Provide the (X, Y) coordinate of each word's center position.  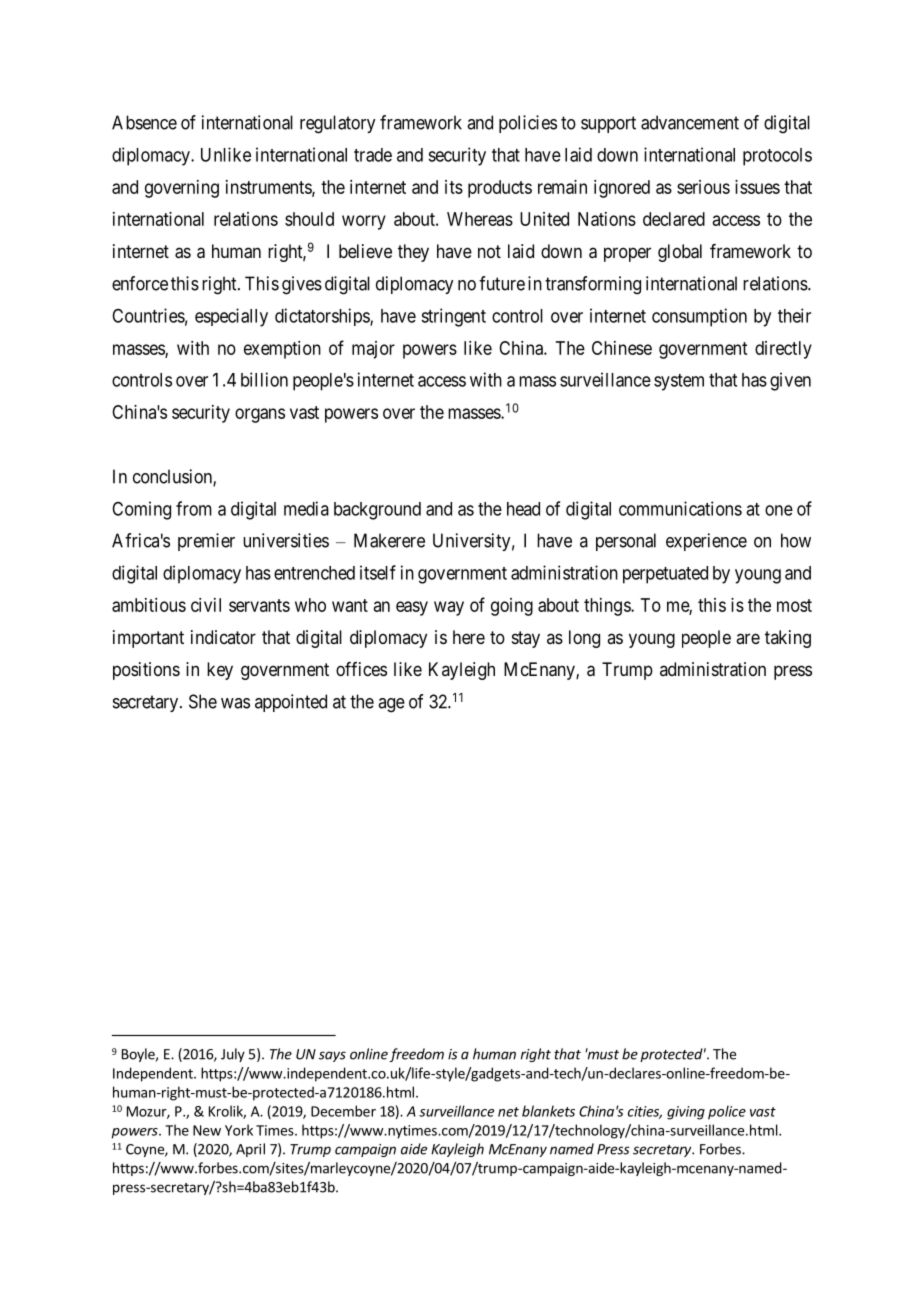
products (500, 189)
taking (788, 639)
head (523, 509)
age (391, 705)
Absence (144, 122)
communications (680, 508)
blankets (548, 1111)
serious (703, 187)
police (727, 1112)
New (207, 1130)
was (235, 703)
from (194, 508)
